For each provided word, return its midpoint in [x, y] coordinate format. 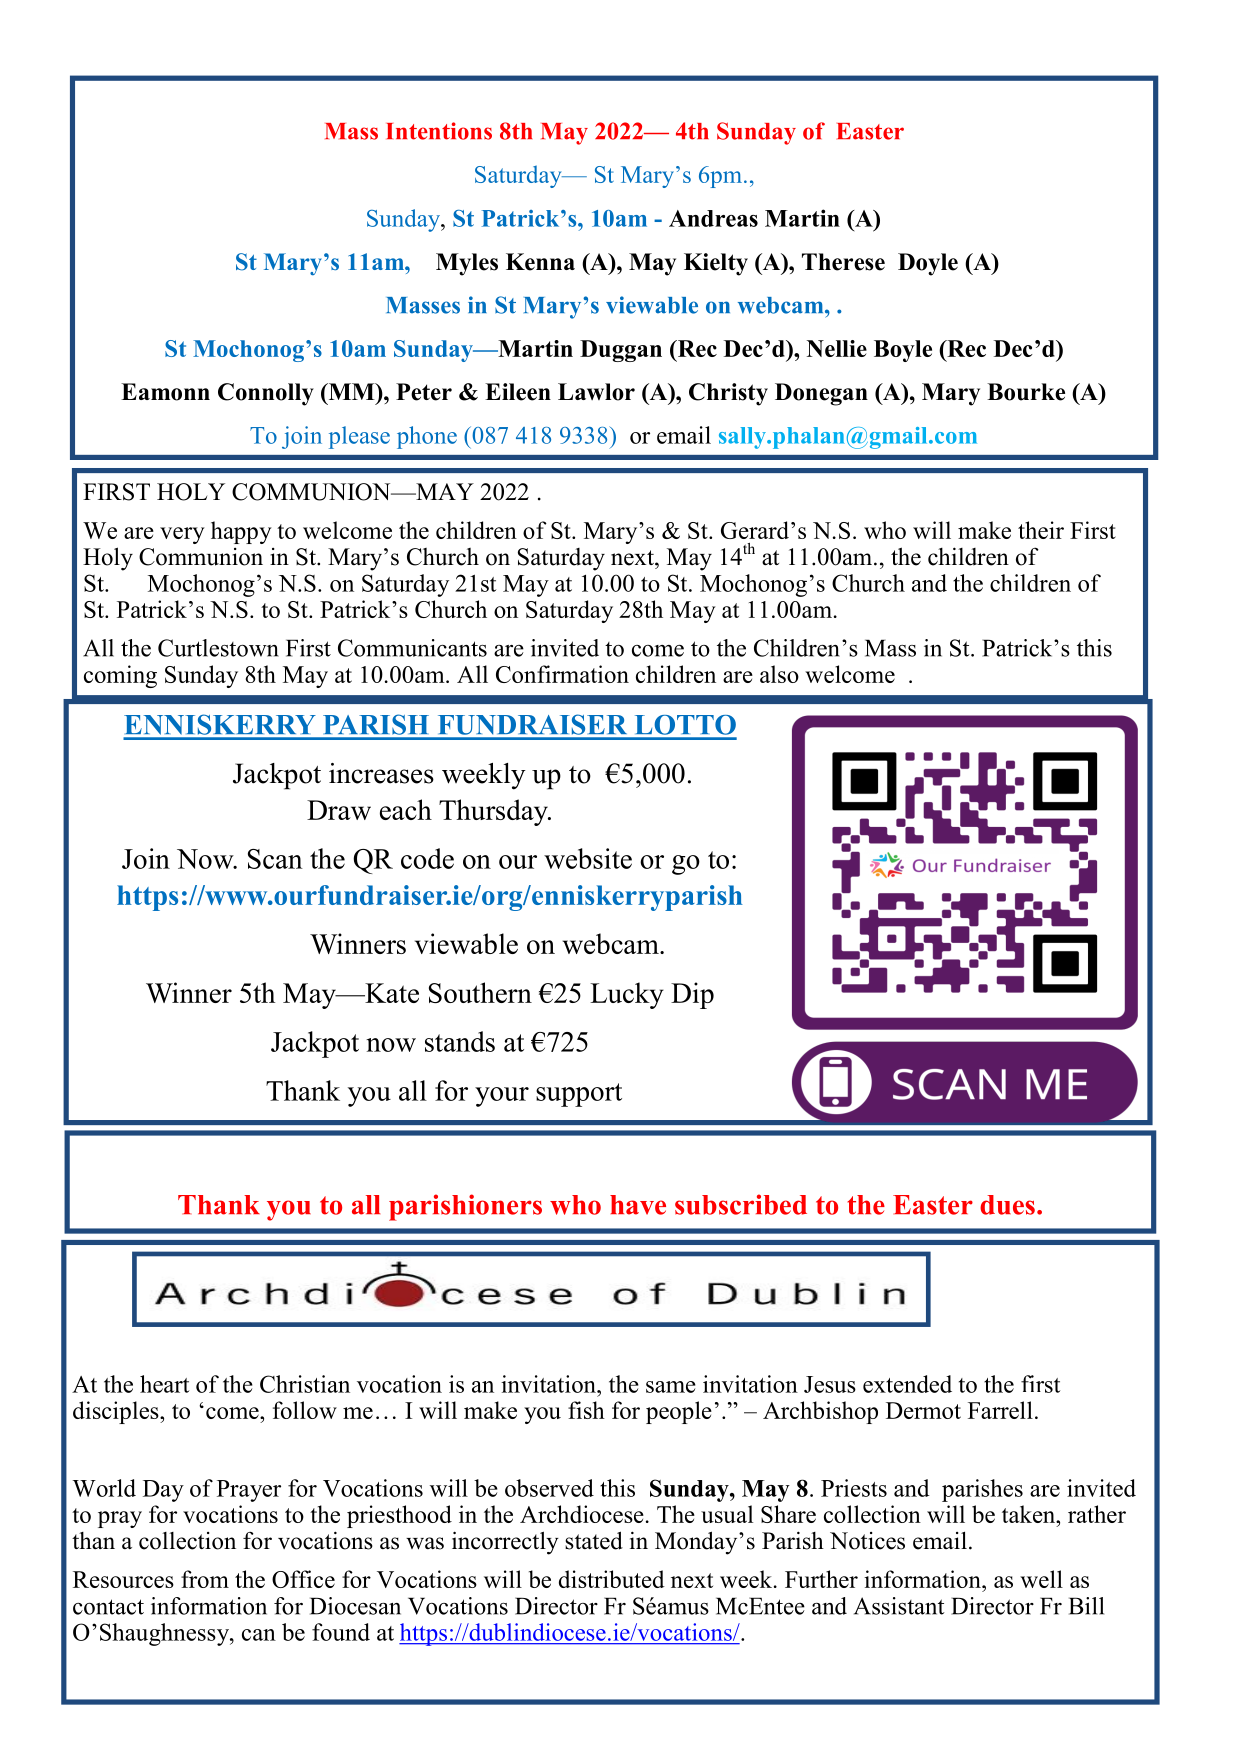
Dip [692, 995]
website [588, 858]
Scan [275, 859]
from [205, 1579]
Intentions [439, 131]
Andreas [713, 218]
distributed [612, 1579]
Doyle [928, 264]
